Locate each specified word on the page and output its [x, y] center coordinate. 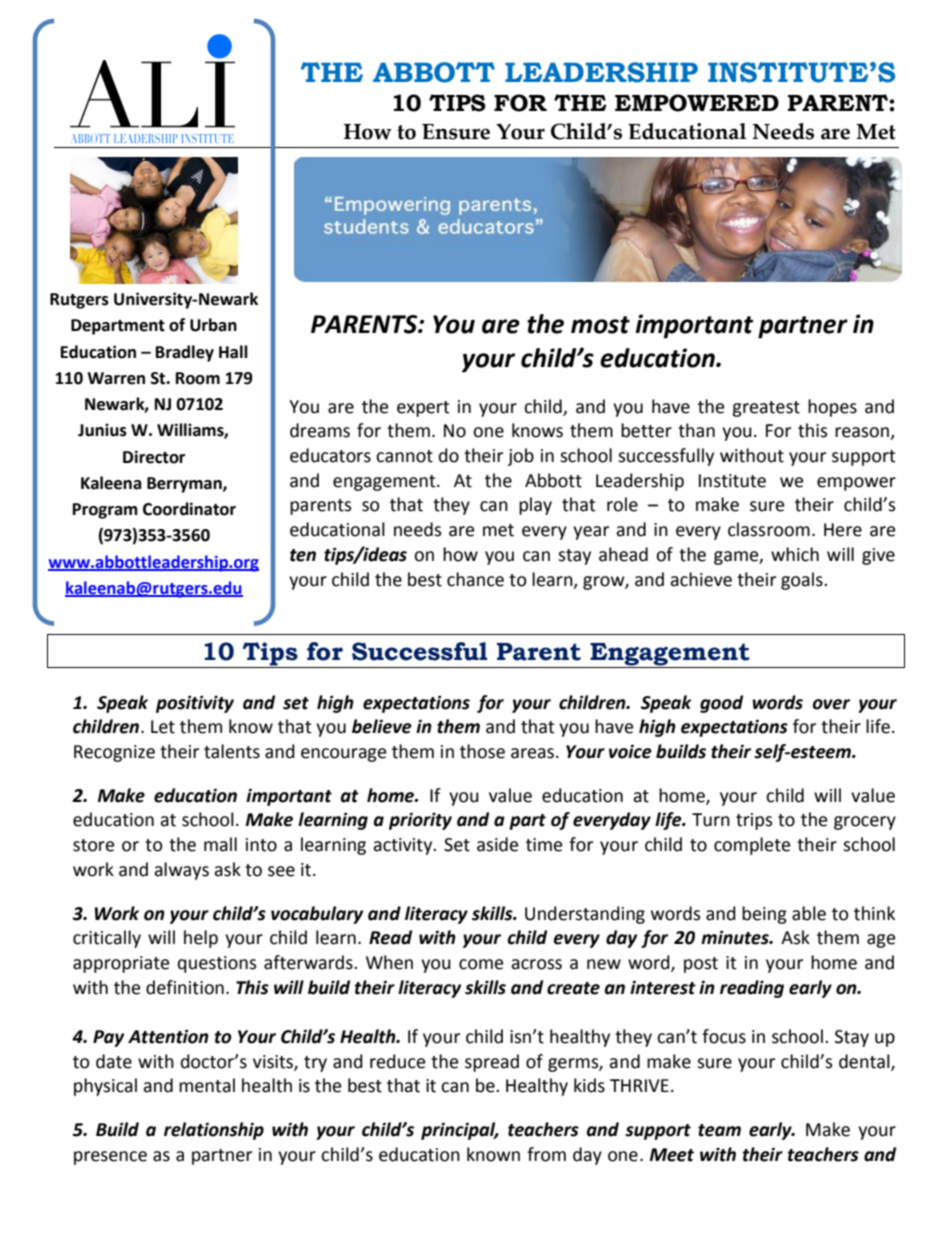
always [181, 871]
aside [497, 844]
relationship [214, 1131]
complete [752, 846]
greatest [766, 409]
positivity [195, 704]
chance [475, 579]
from [546, 1154]
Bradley [185, 353]
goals [803, 581]
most [600, 325]
